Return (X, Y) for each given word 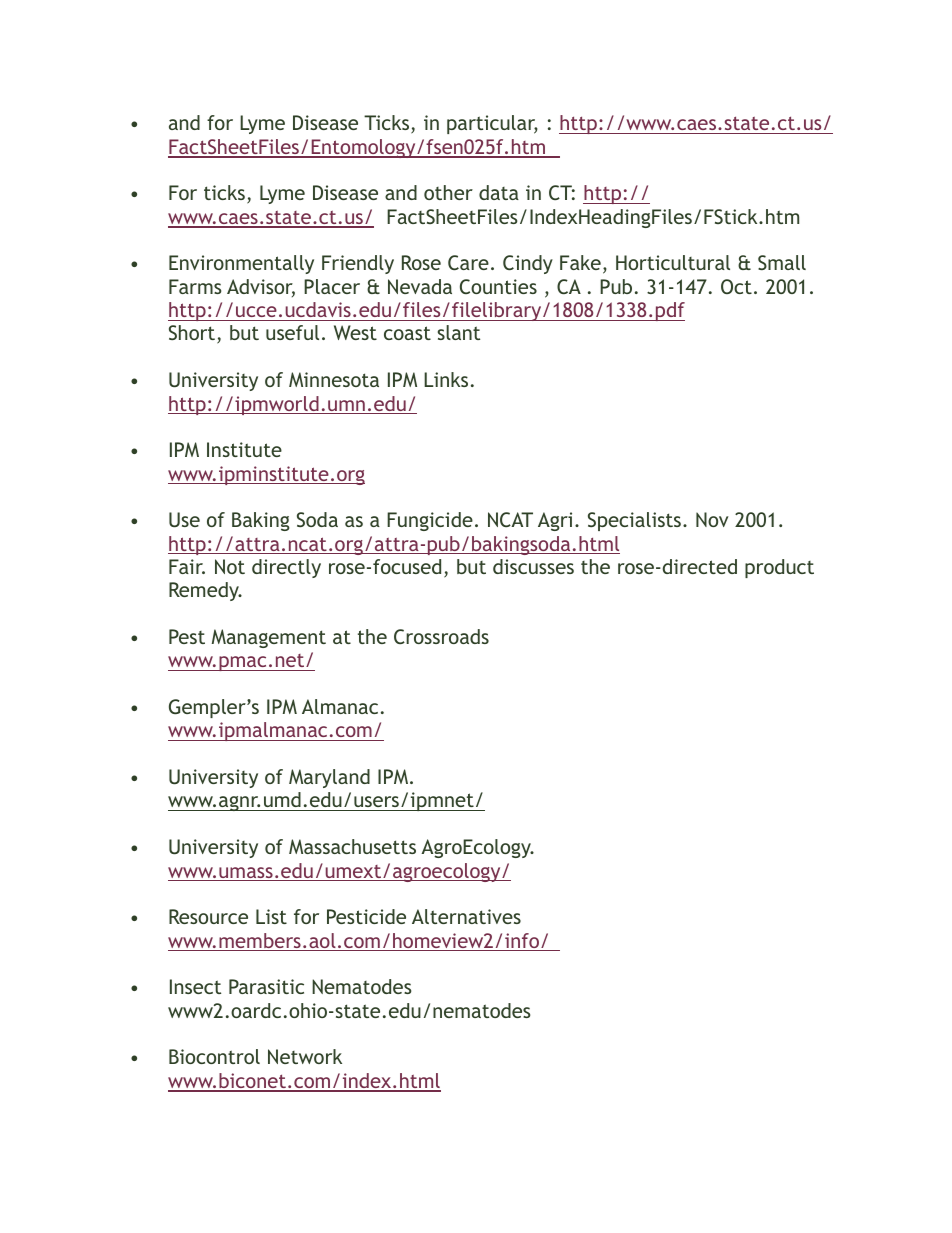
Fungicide (430, 521)
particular (492, 124)
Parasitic (266, 986)
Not (230, 566)
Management (269, 638)
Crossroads (441, 636)
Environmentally (241, 264)
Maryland (329, 778)
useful (292, 332)
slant (459, 332)
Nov (712, 519)
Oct (736, 286)
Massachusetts (352, 846)
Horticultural (673, 262)
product (779, 568)
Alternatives (466, 916)
